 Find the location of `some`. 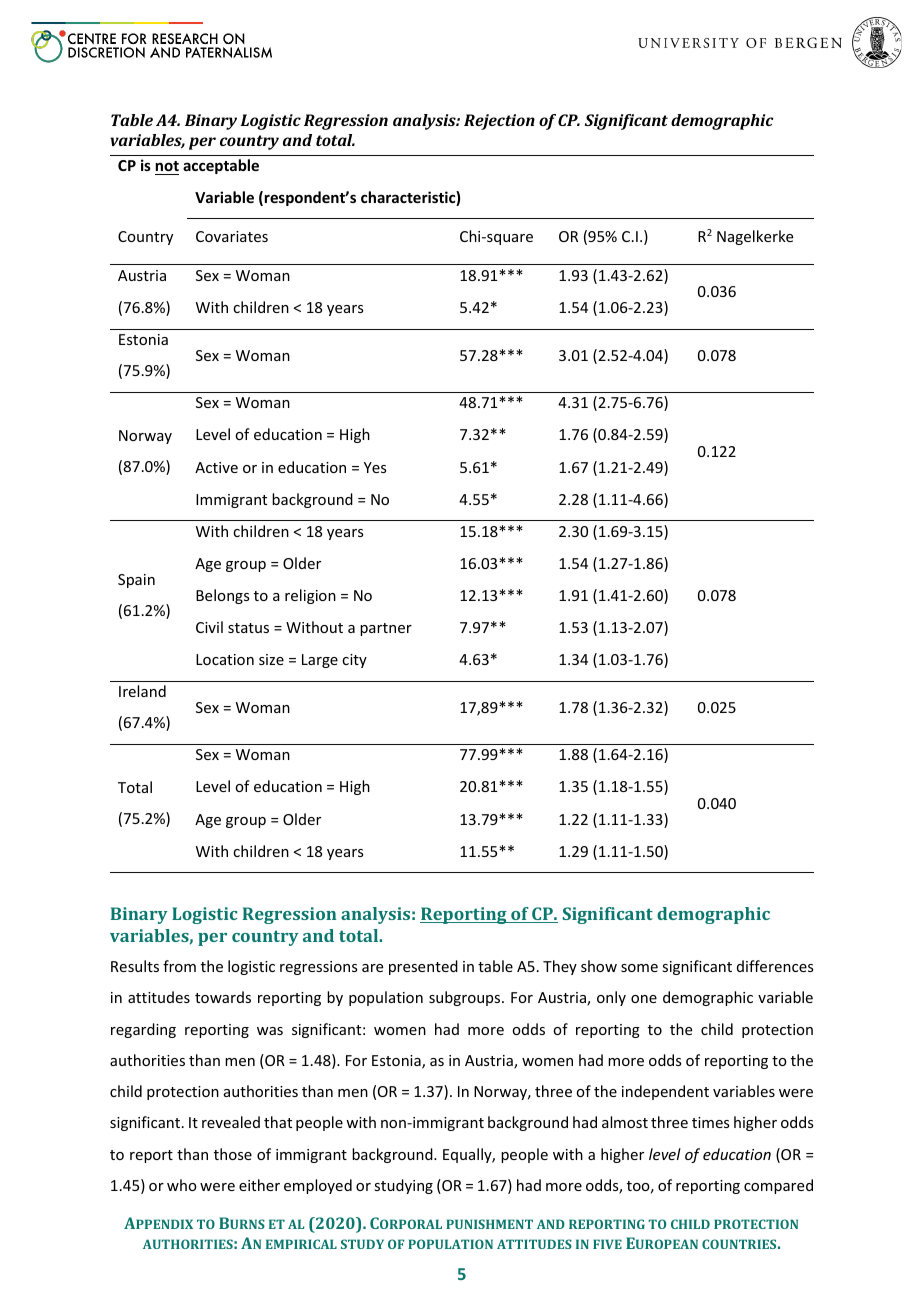

some is located at coordinates (639, 968).
